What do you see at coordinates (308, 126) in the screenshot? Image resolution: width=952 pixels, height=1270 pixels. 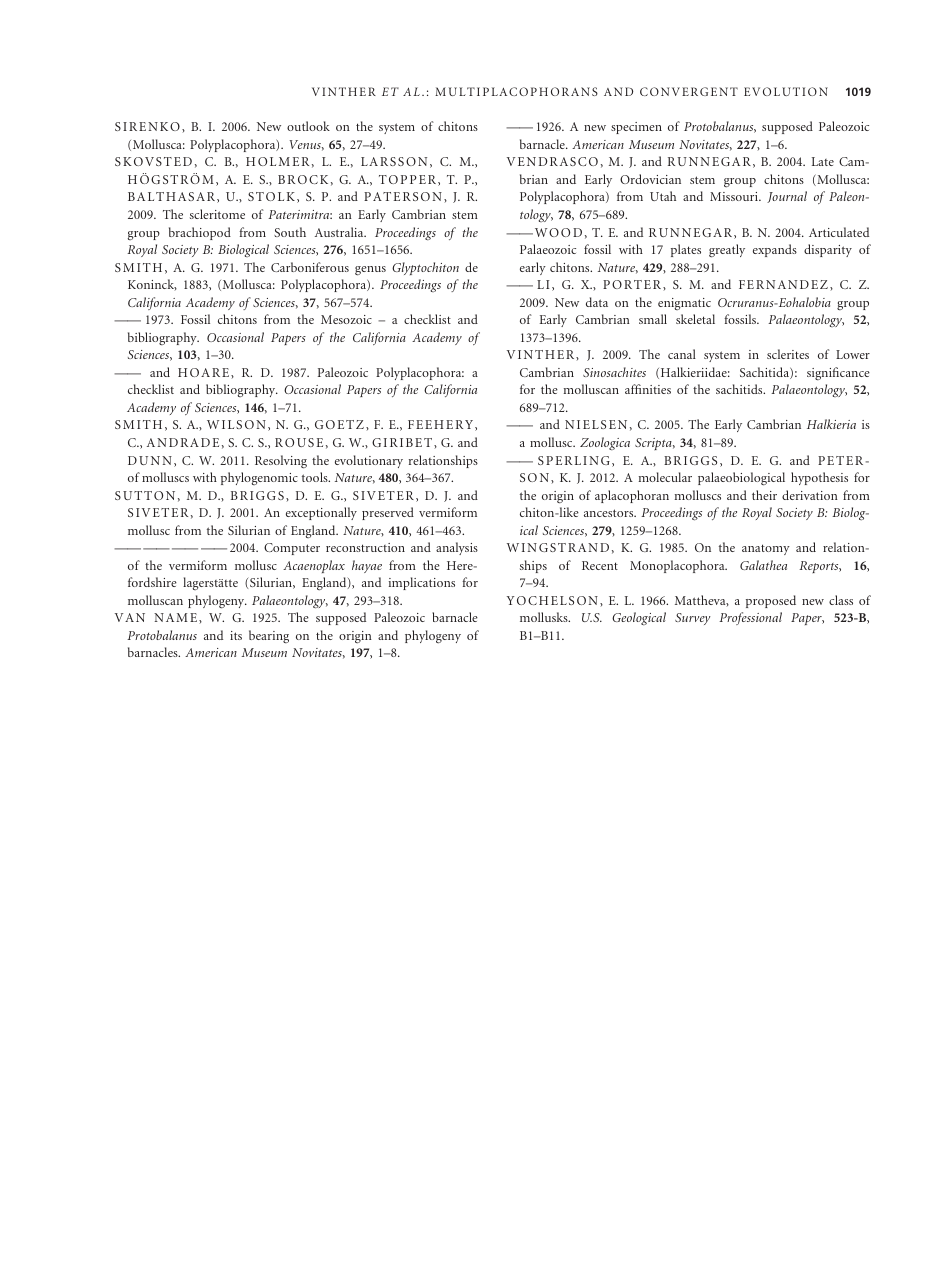 I see `outlook` at bounding box center [308, 126].
